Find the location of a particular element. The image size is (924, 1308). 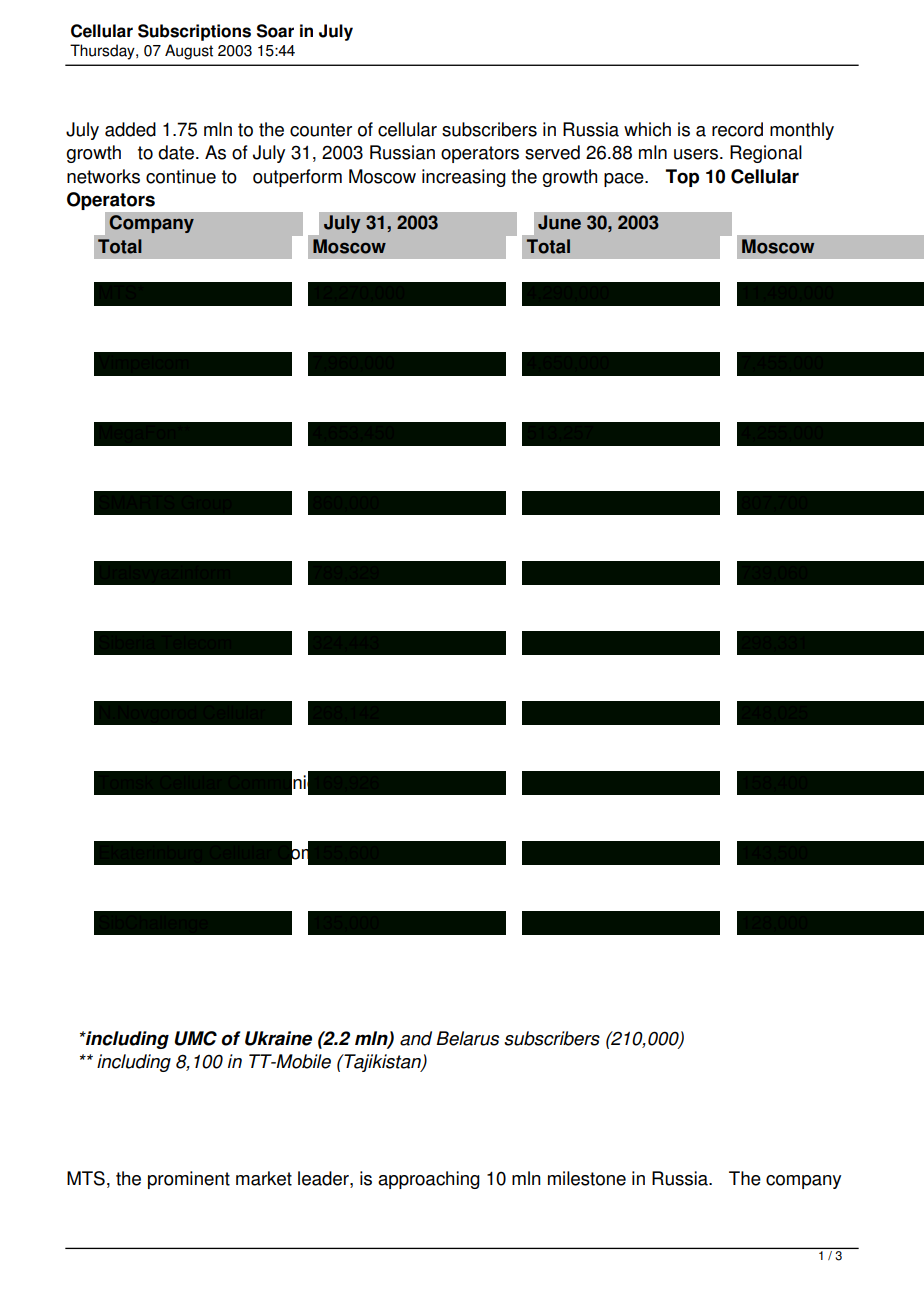

Belarus is located at coordinates (467, 1038).
